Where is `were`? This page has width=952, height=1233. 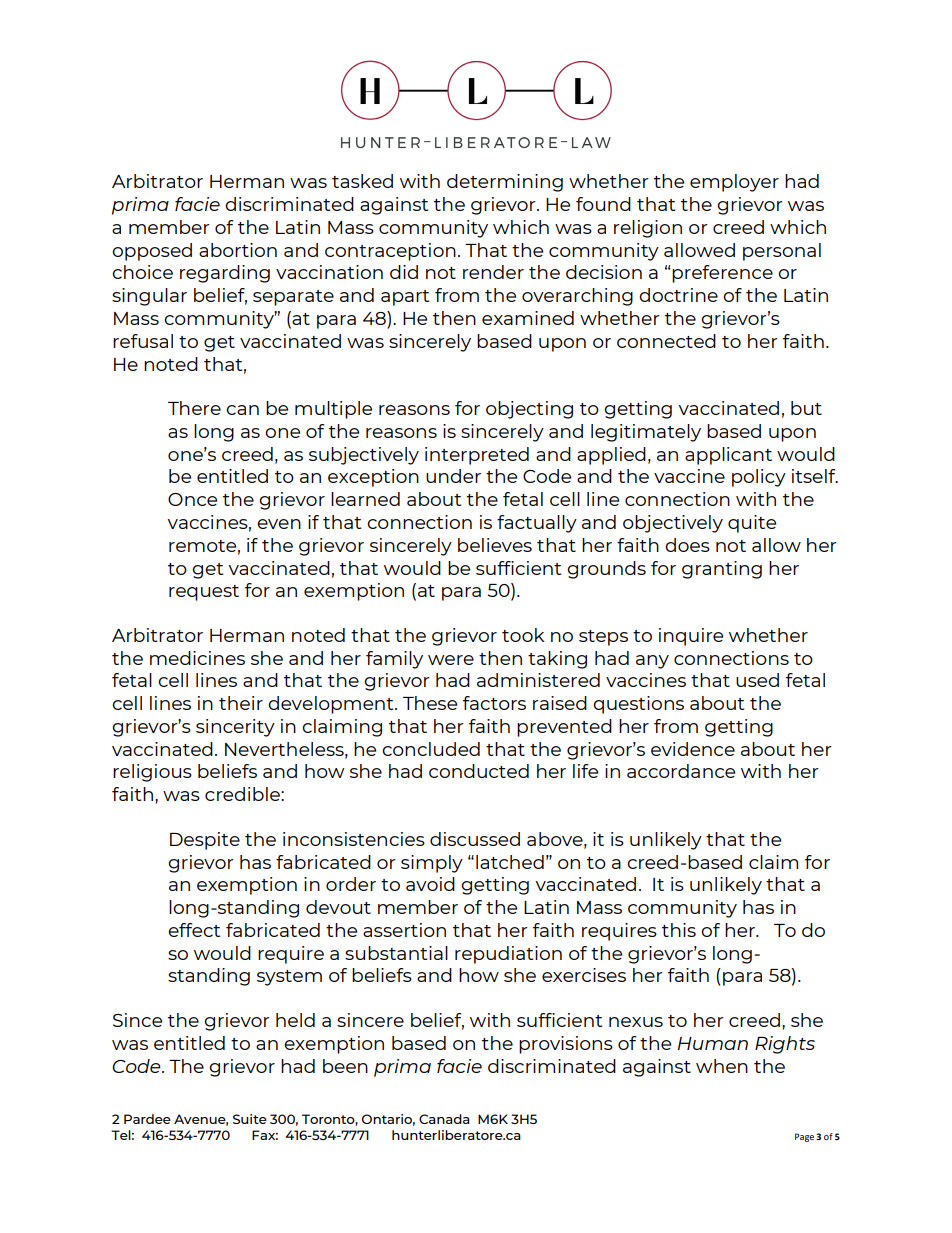
were is located at coordinates (451, 660).
